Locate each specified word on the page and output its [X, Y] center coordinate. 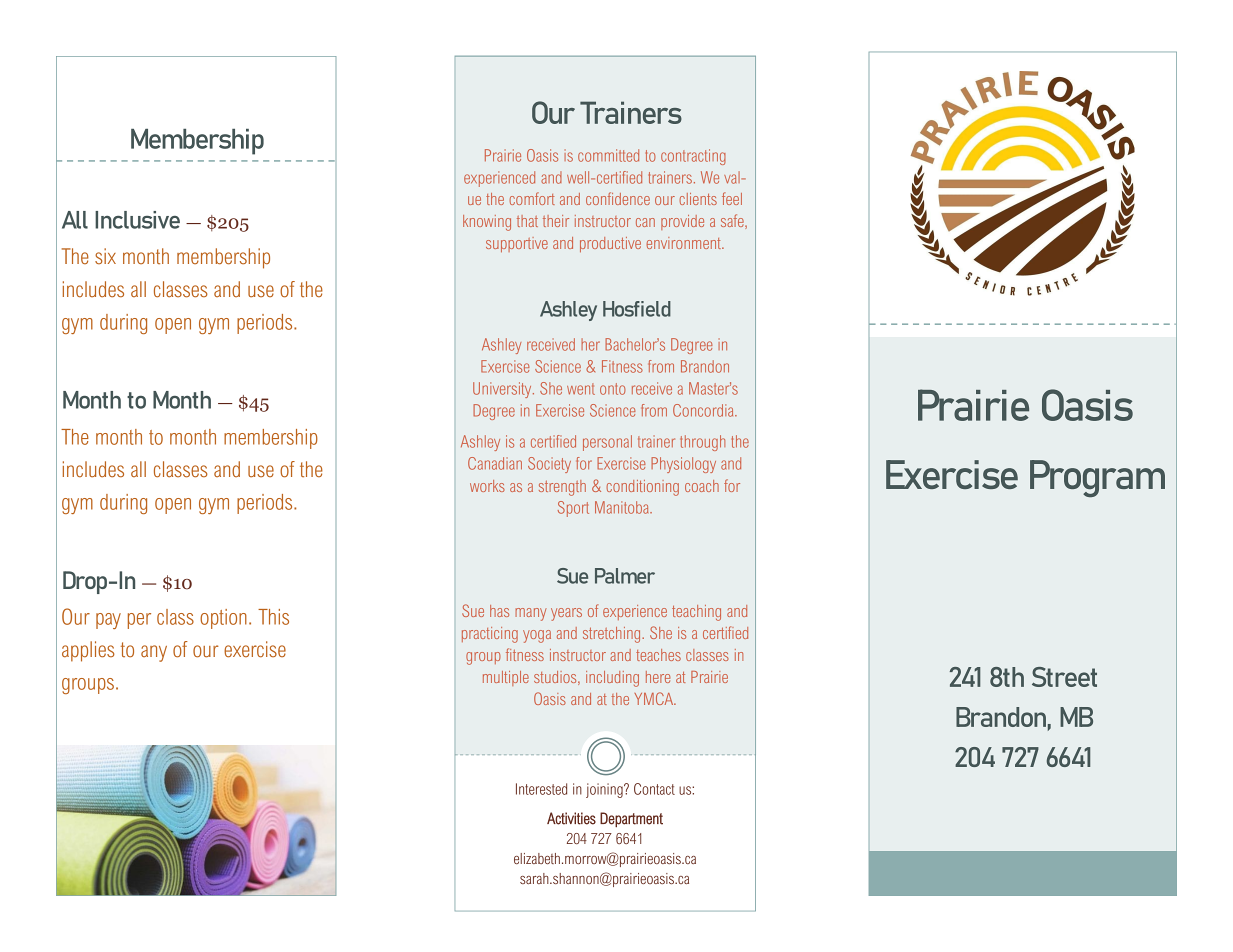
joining [605, 790]
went [581, 389]
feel [732, 198]
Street [1064, 677]
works [487, 486]
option [223, 619]
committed [608, 155]
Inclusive [137, 220]
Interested [541, 789]
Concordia [704, 410]
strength [562, 488]
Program [1097, 478]
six [105, 256]
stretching [613, 635]
